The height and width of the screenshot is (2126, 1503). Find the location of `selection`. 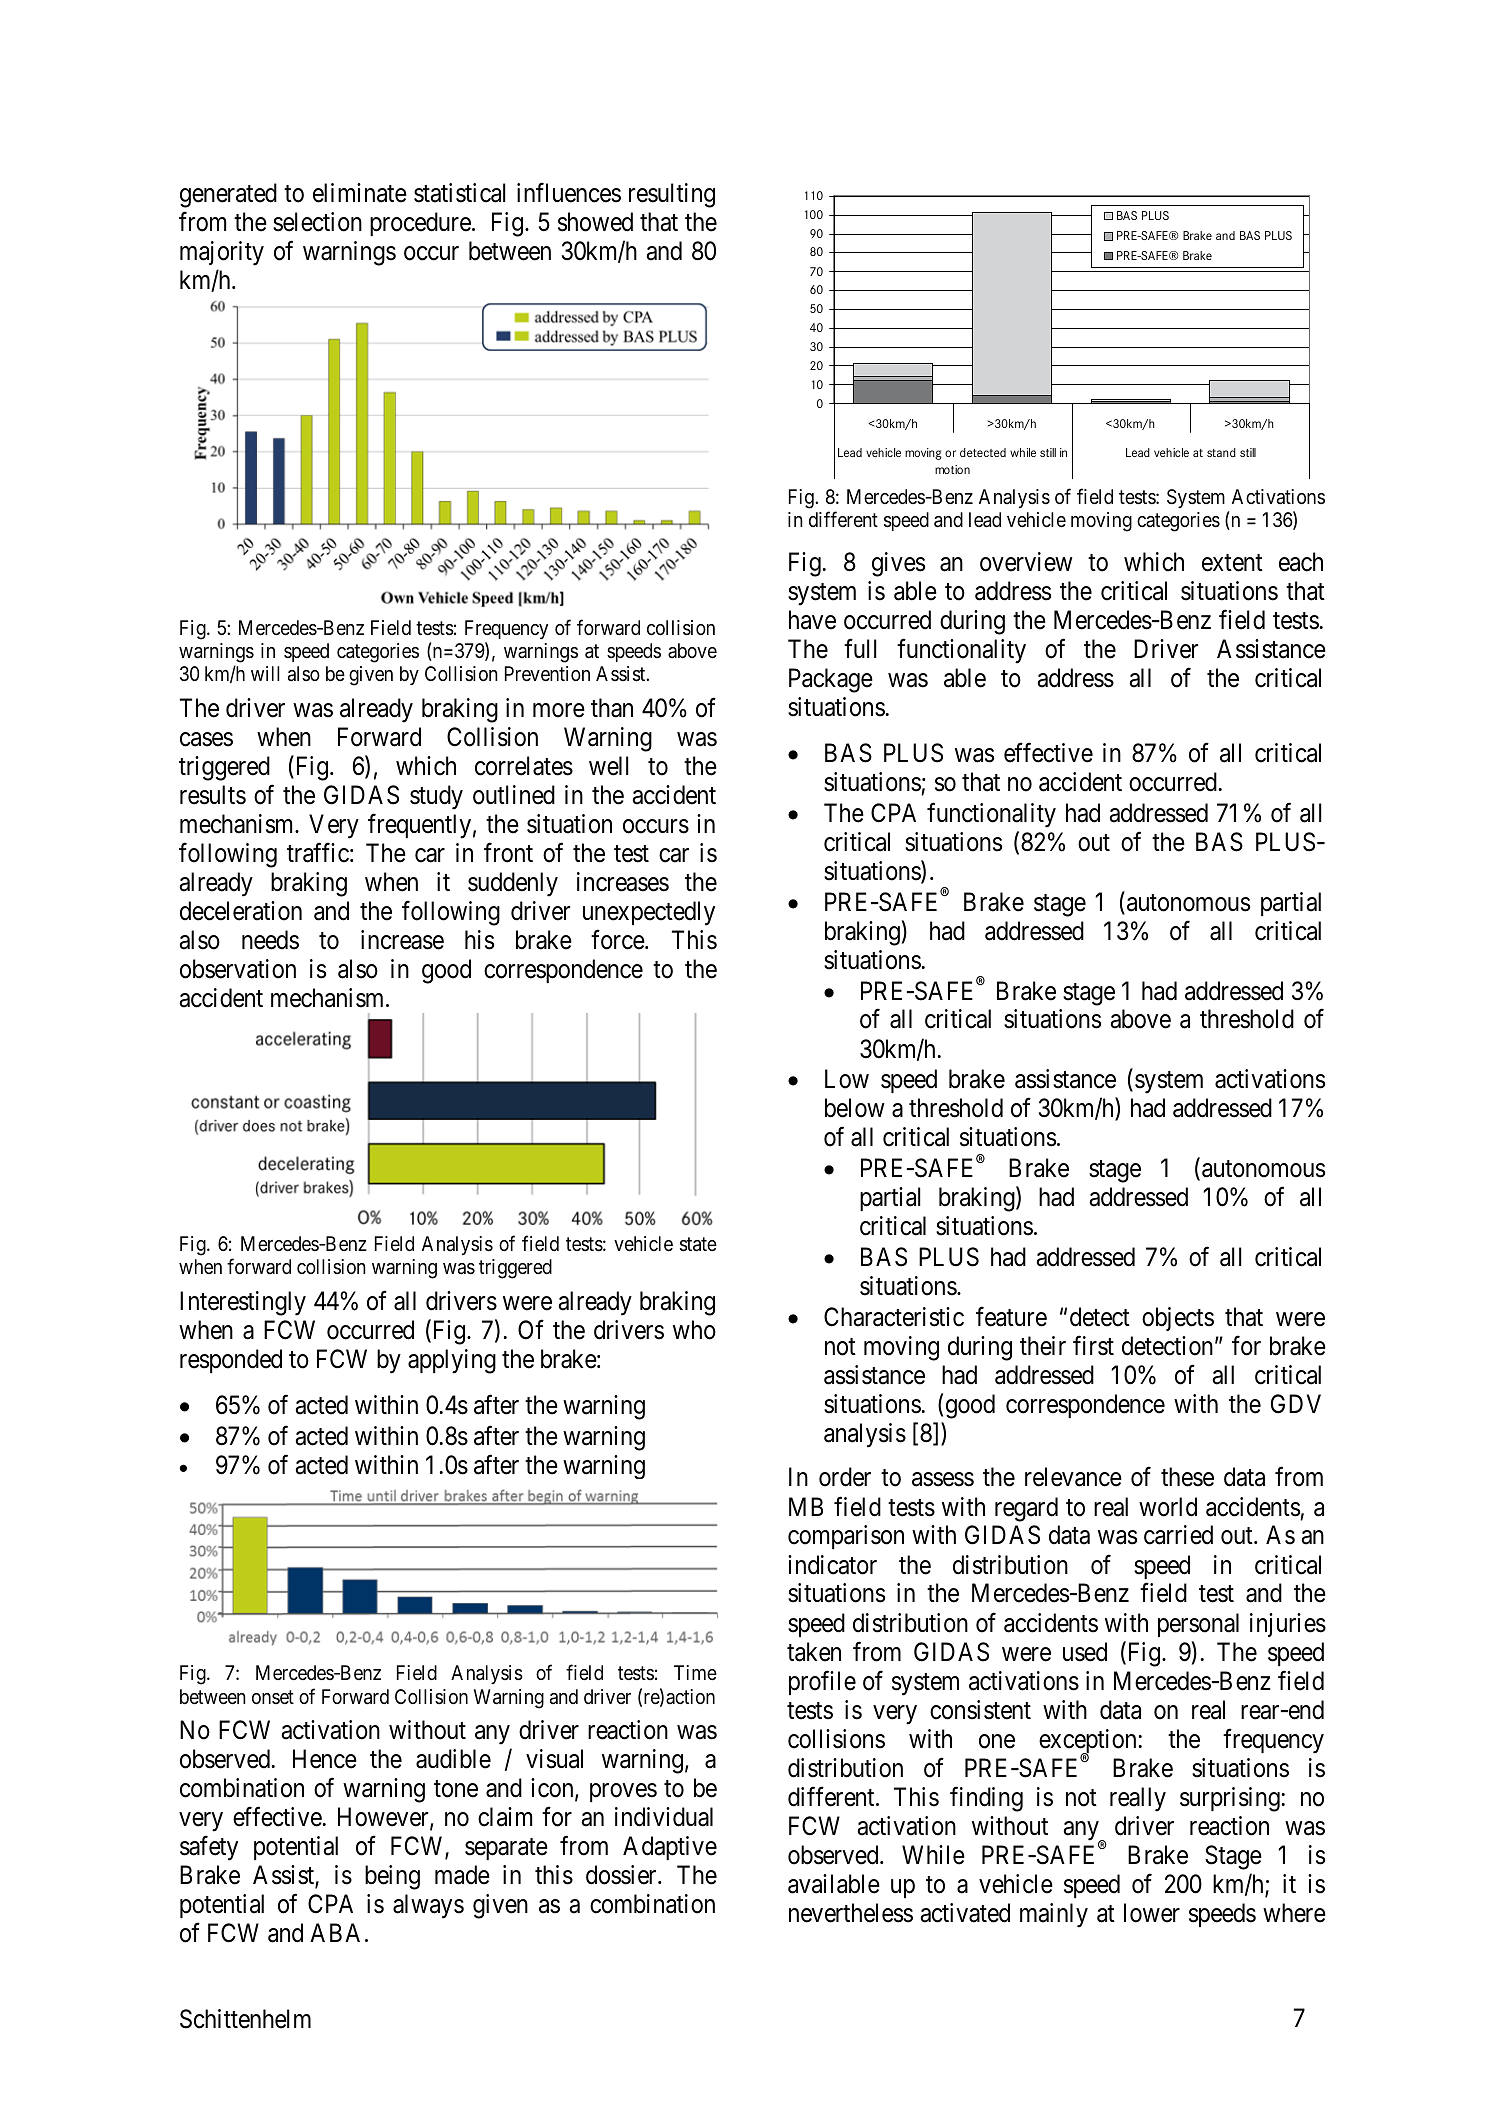

selection is located at coordinates (317, 222).
